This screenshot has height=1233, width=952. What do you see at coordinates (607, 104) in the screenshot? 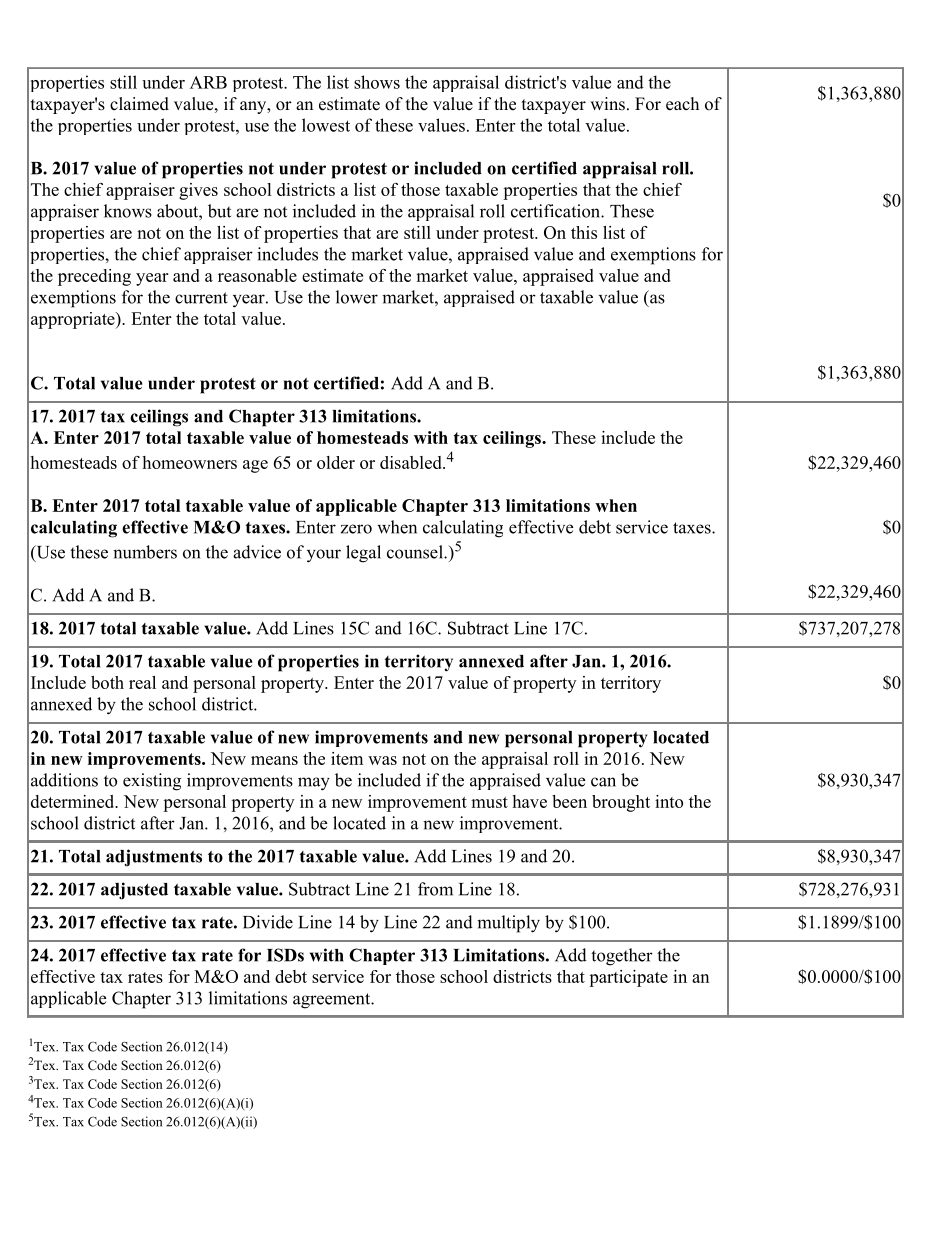
I see `wins` at bounding box center [607, 104].
